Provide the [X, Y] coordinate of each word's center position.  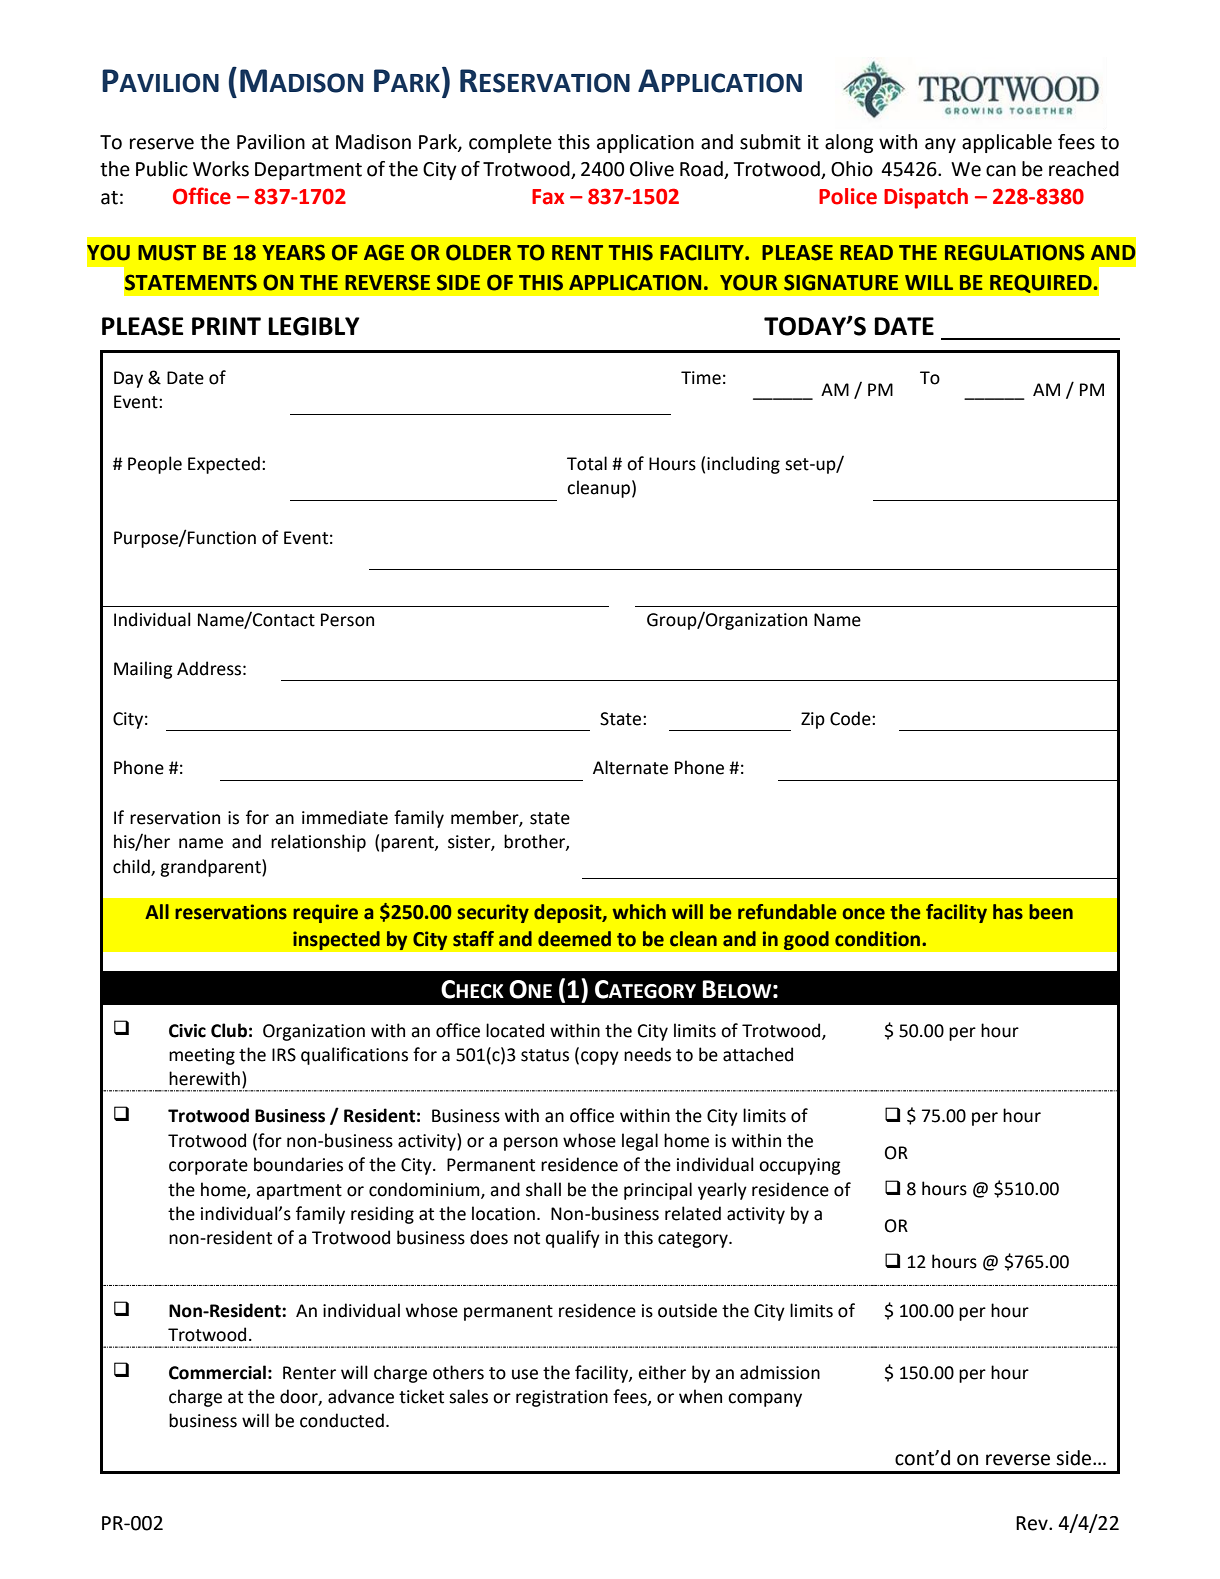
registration [562, 1398]
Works [221, 169]
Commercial [217, 1372]
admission [780, 1372]
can [1001, 171]
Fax [548, 197]
